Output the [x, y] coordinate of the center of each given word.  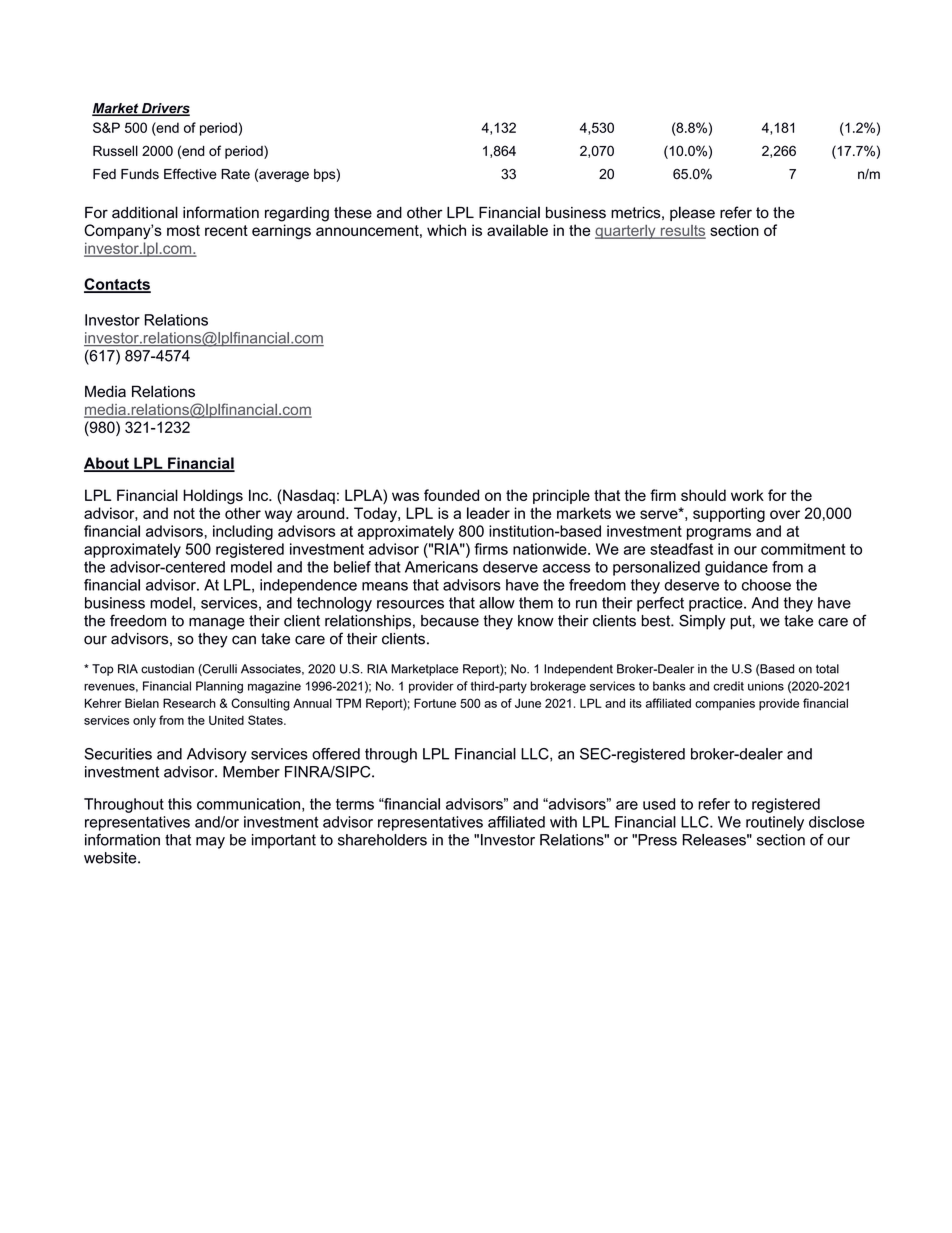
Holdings [213, 497]
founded [451, 495]
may [210, 843]
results [682, 232]
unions [766, 686]
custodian [167, 669]
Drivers [165, 109]
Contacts [117, 285]
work [747, 495]
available [517, 230]
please [692, 213]
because [450, 621]
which [446, 230]
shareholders [382, 840]
